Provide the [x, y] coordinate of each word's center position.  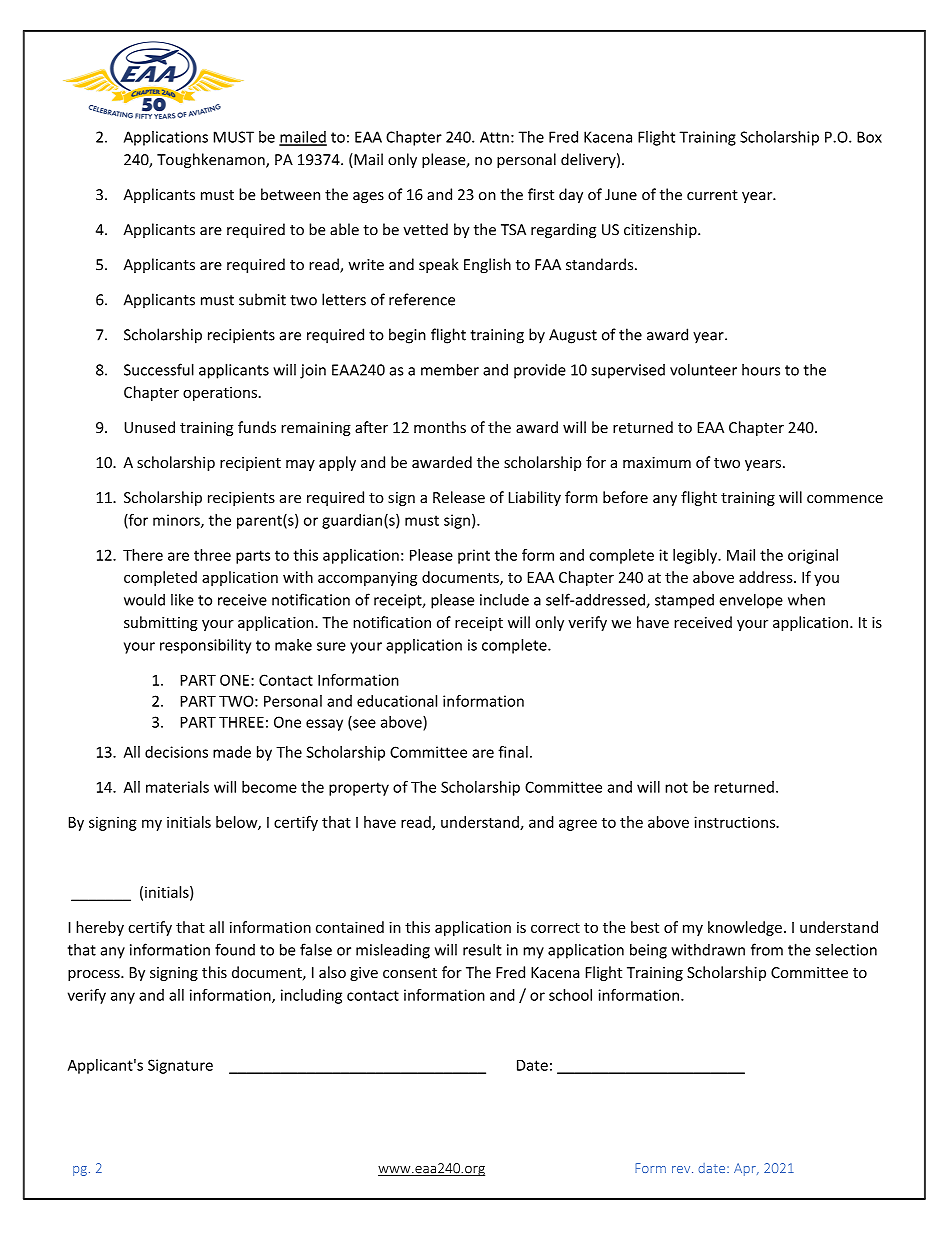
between [290, 194]
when [806, 599]
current [712, 195]
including [311, 996]
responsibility [205, 646]
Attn [494, 137]
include [504, 600]
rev [682, 1169]
